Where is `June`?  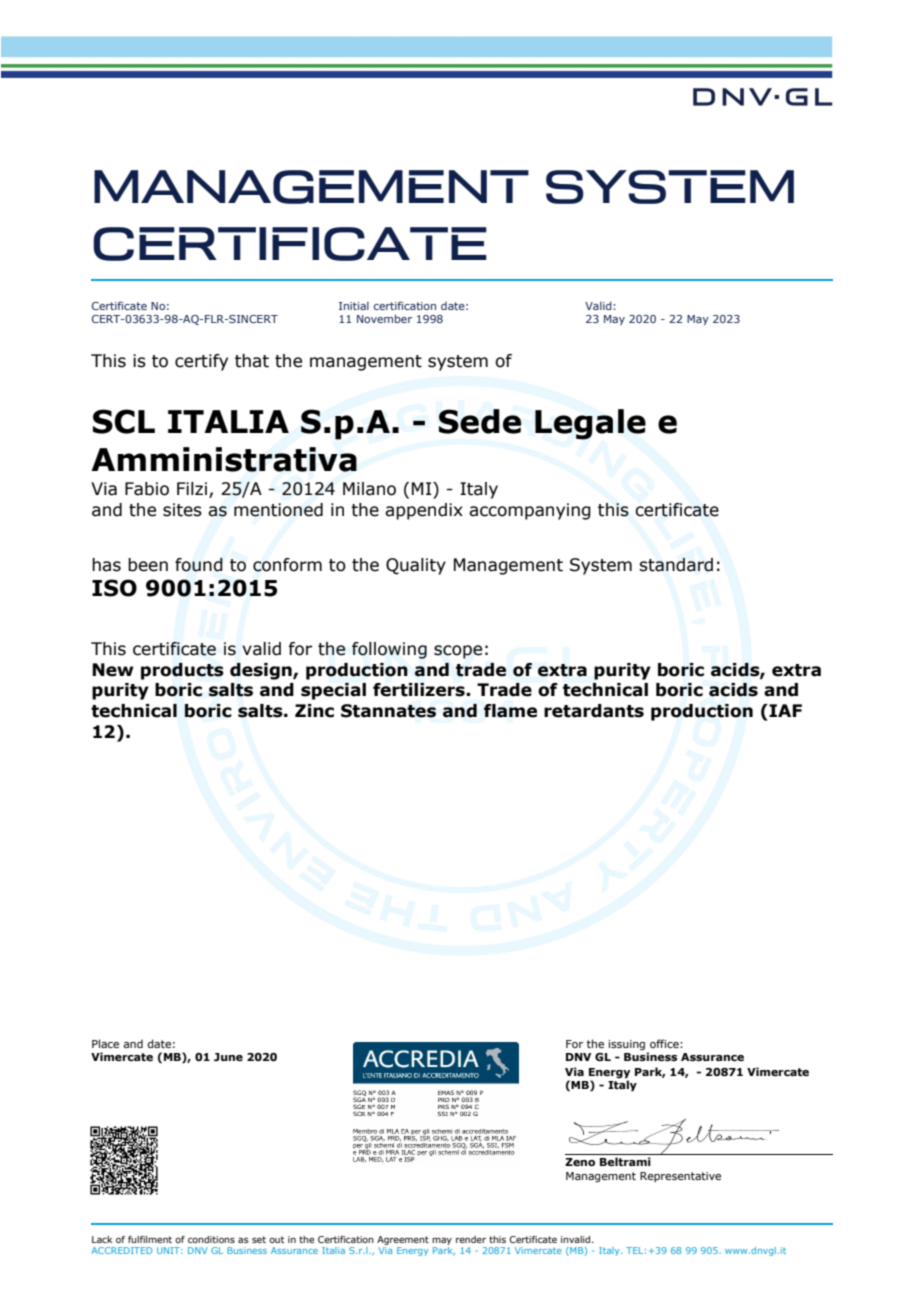
June is located at coordinates (228, 1057).
